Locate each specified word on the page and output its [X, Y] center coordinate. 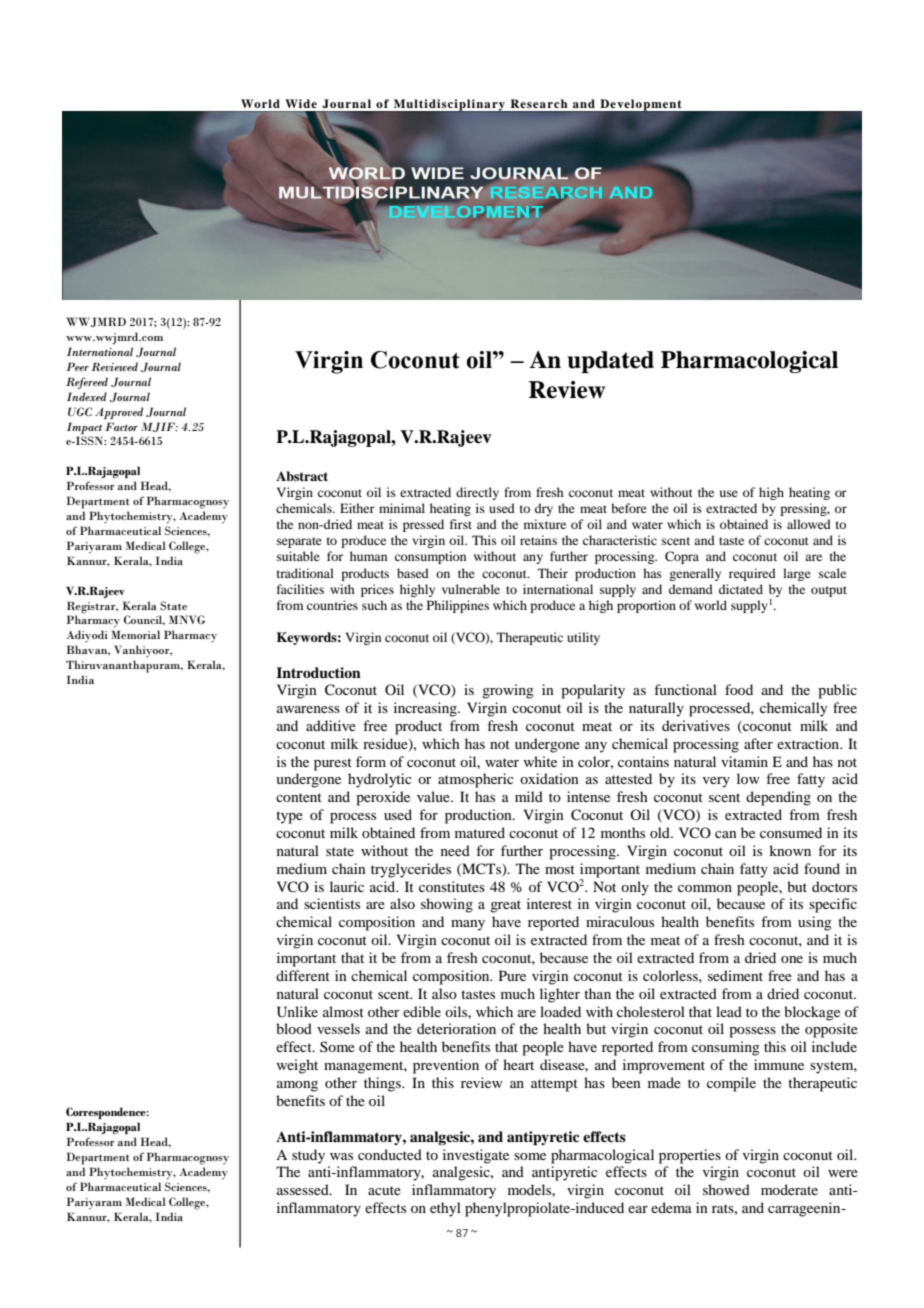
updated [611, 362]
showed [726, 1189]
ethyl [445, 1209]
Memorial [135, 634]
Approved [119, 413]
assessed [304, 1189]
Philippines [458, 606]
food [739, 689]
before [629, 508]
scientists [332, 903]
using [815, 923]
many [468, 925]
